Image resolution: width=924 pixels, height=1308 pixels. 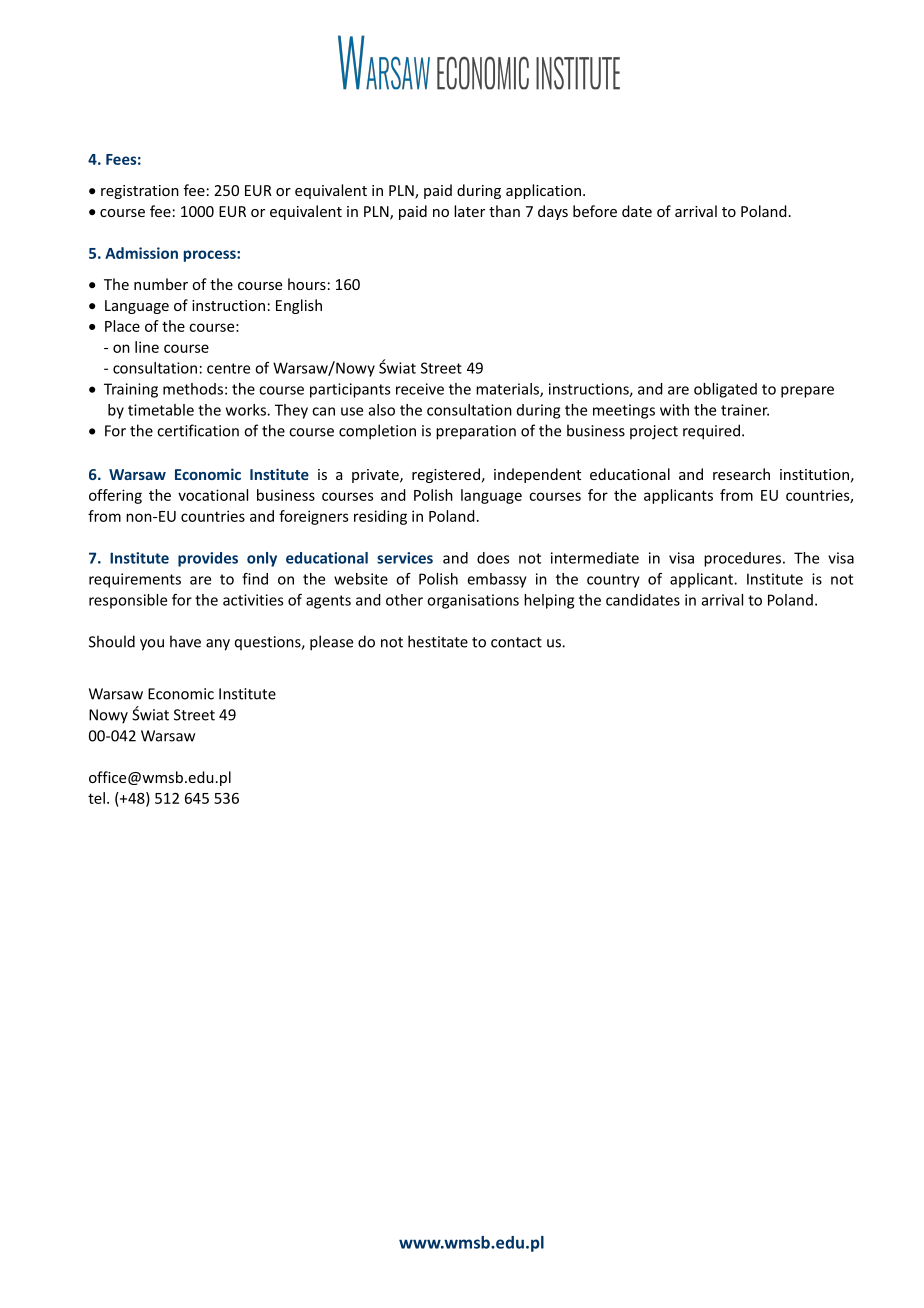 What do you see at coordinates (96, 798) in the image?
I see `tel` at bounding box center [96, 798].
